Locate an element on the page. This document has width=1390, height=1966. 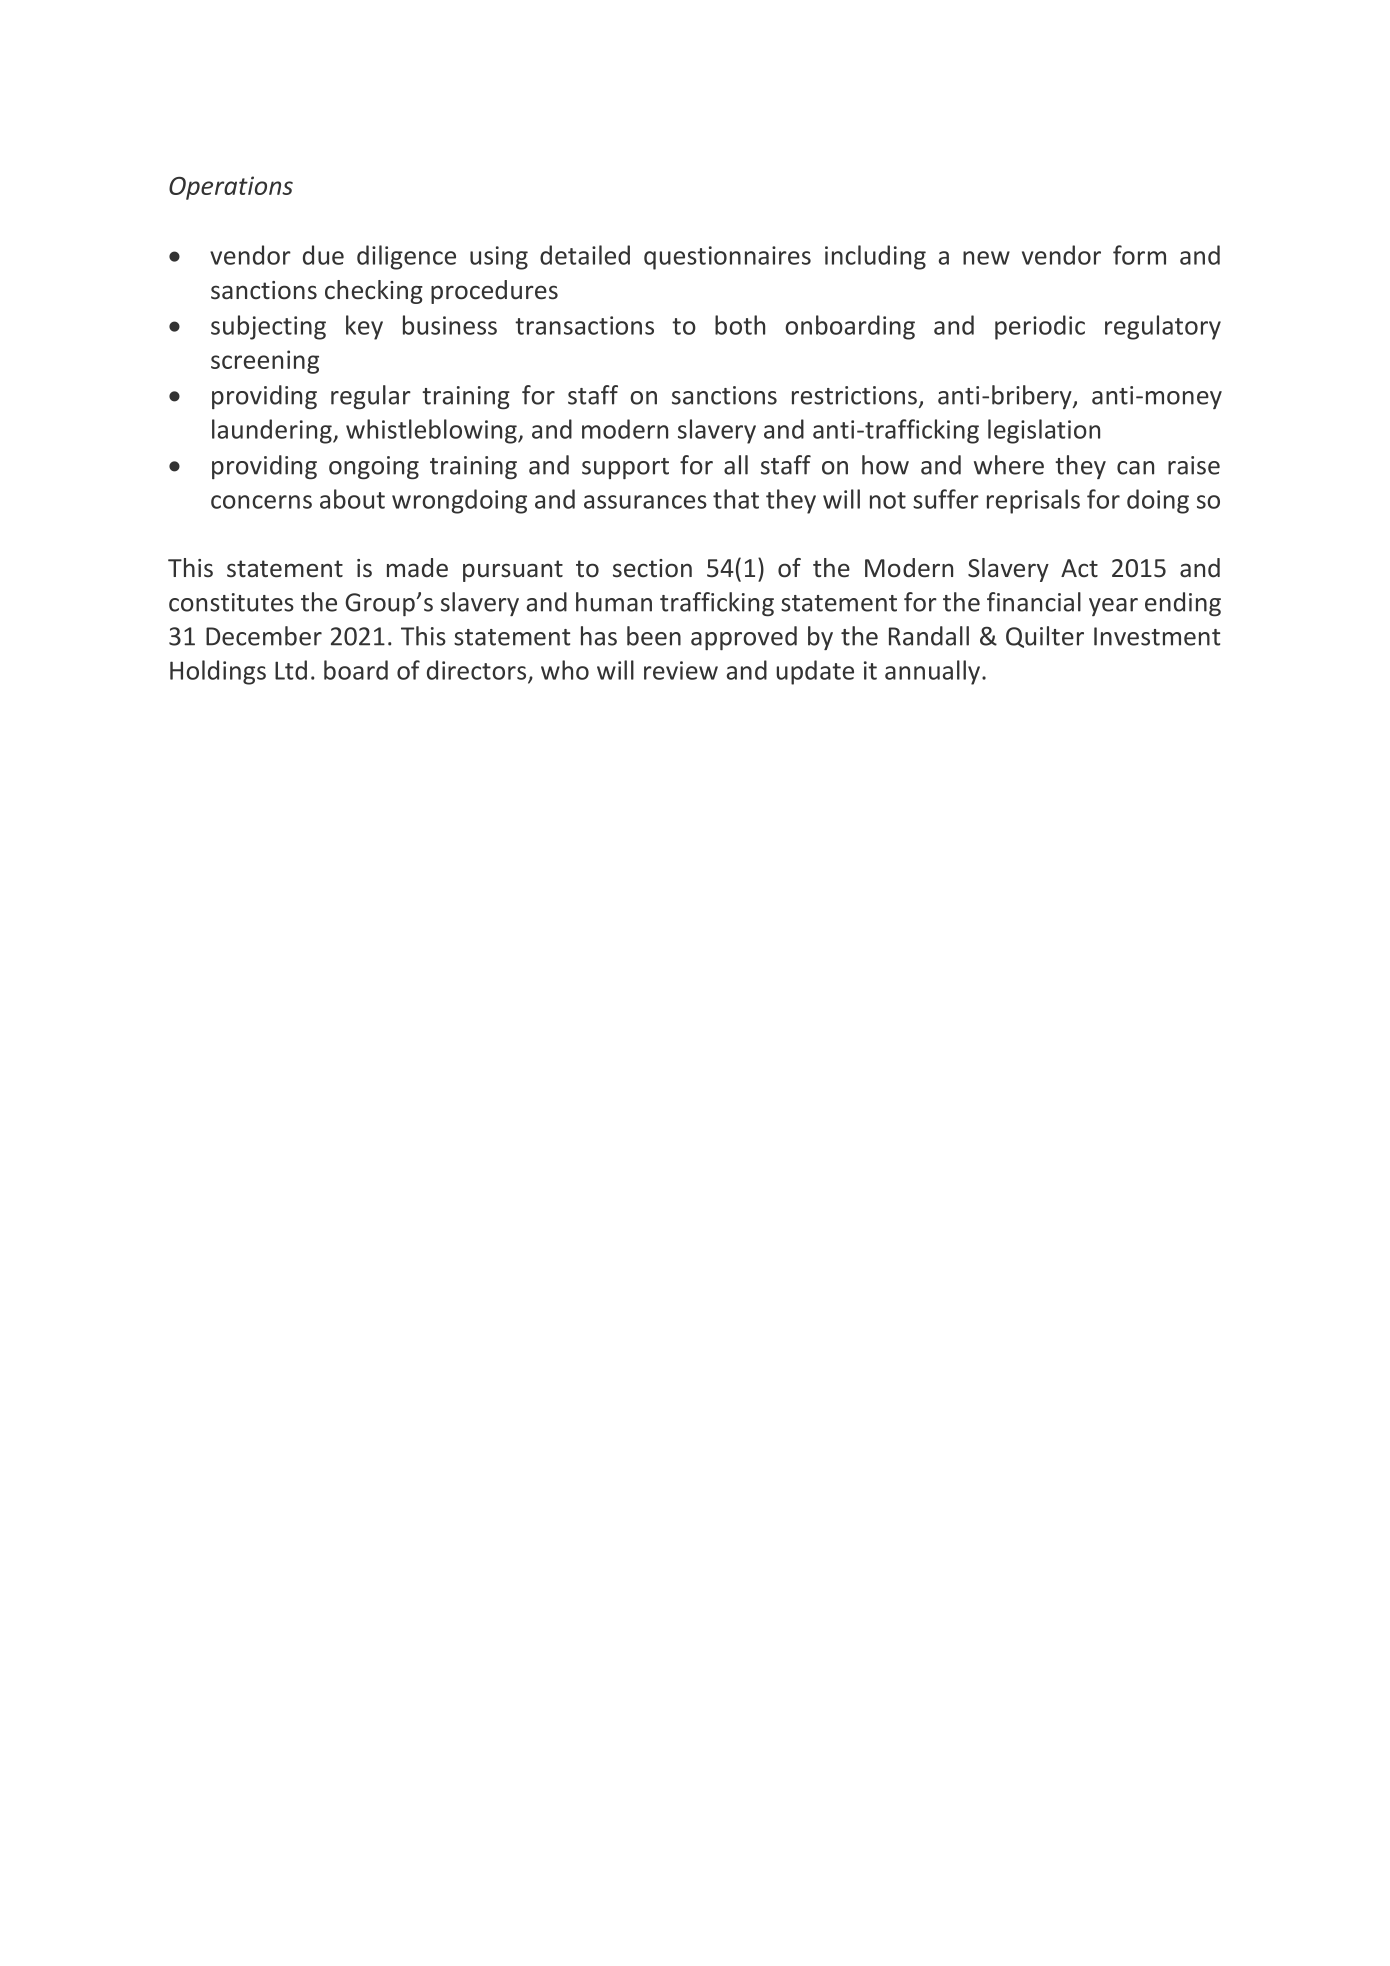
questionnaires is located at coordinates (727, 258).
